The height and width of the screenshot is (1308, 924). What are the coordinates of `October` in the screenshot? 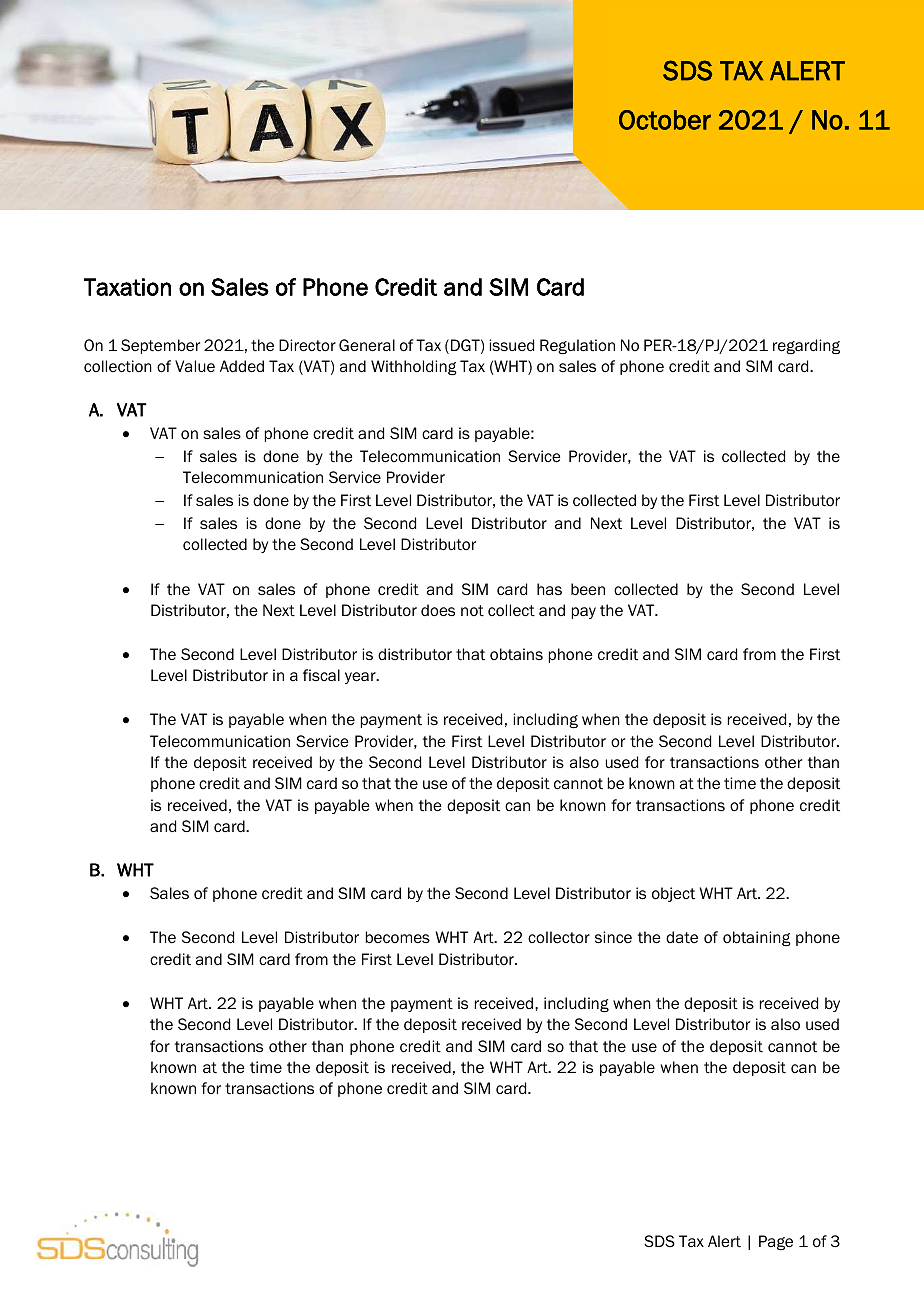 It's located at (665, 120).
